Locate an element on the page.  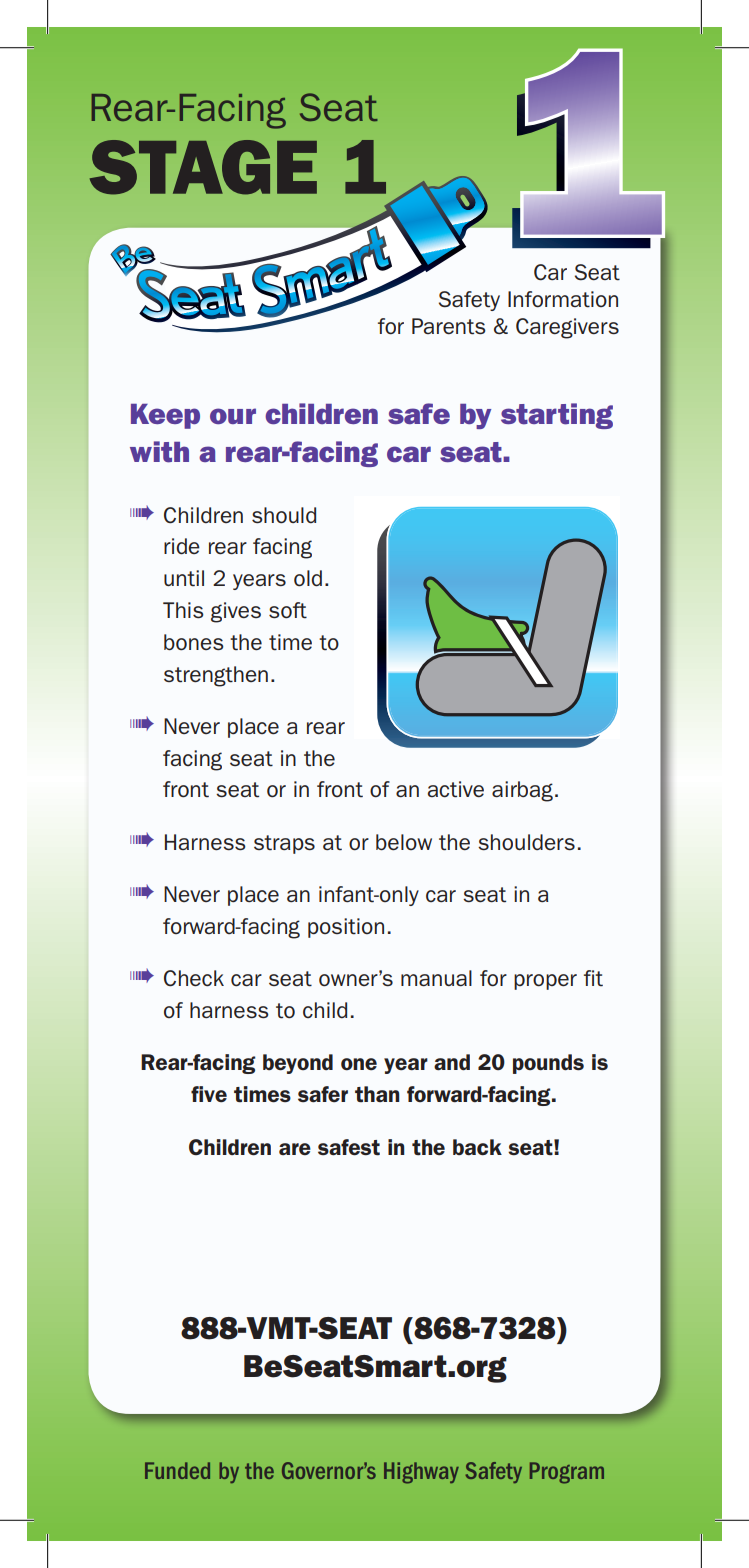
airbag is located at coordinates (522, 791).
